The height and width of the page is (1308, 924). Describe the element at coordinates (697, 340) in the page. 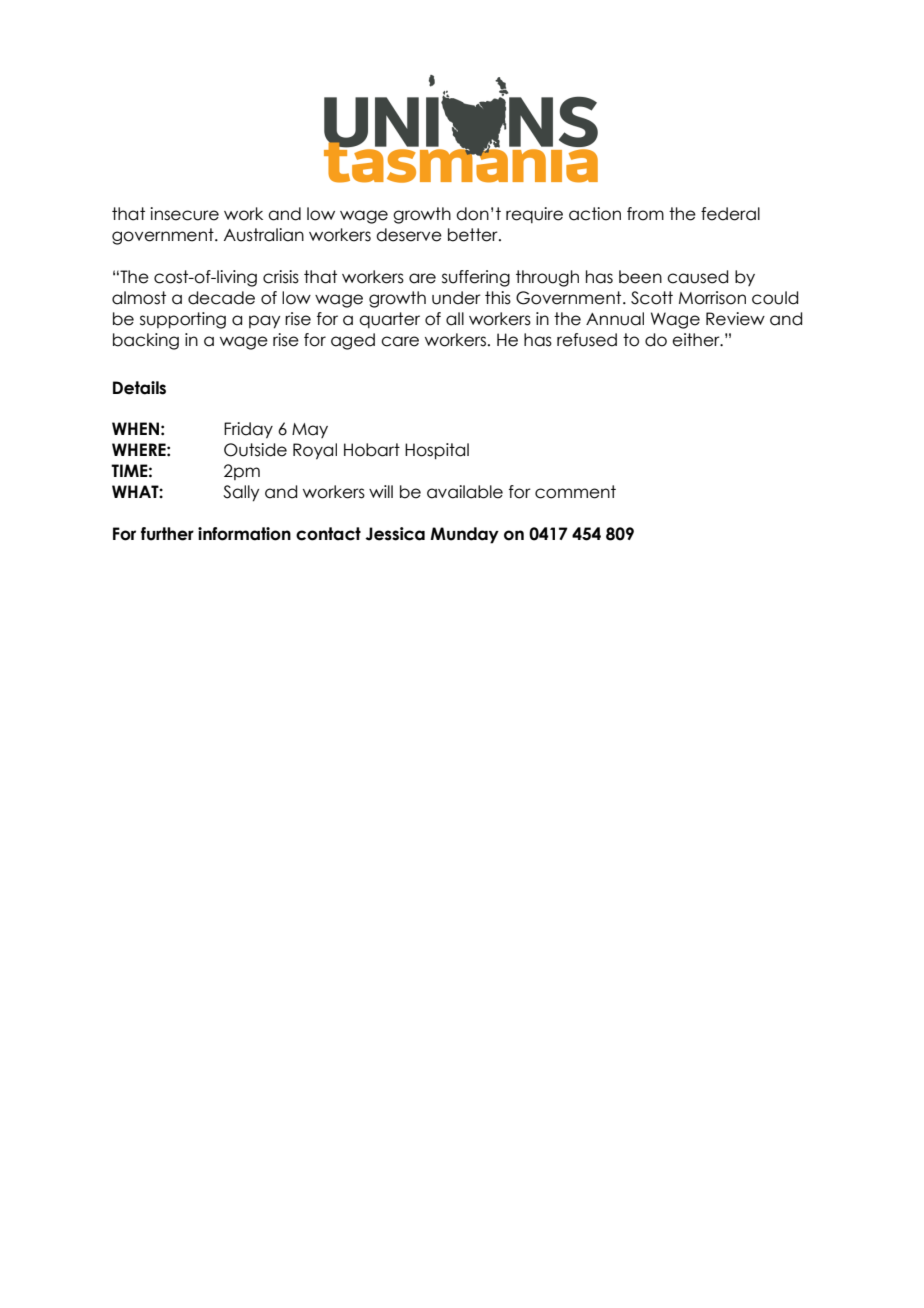

I see `either` at that location.
